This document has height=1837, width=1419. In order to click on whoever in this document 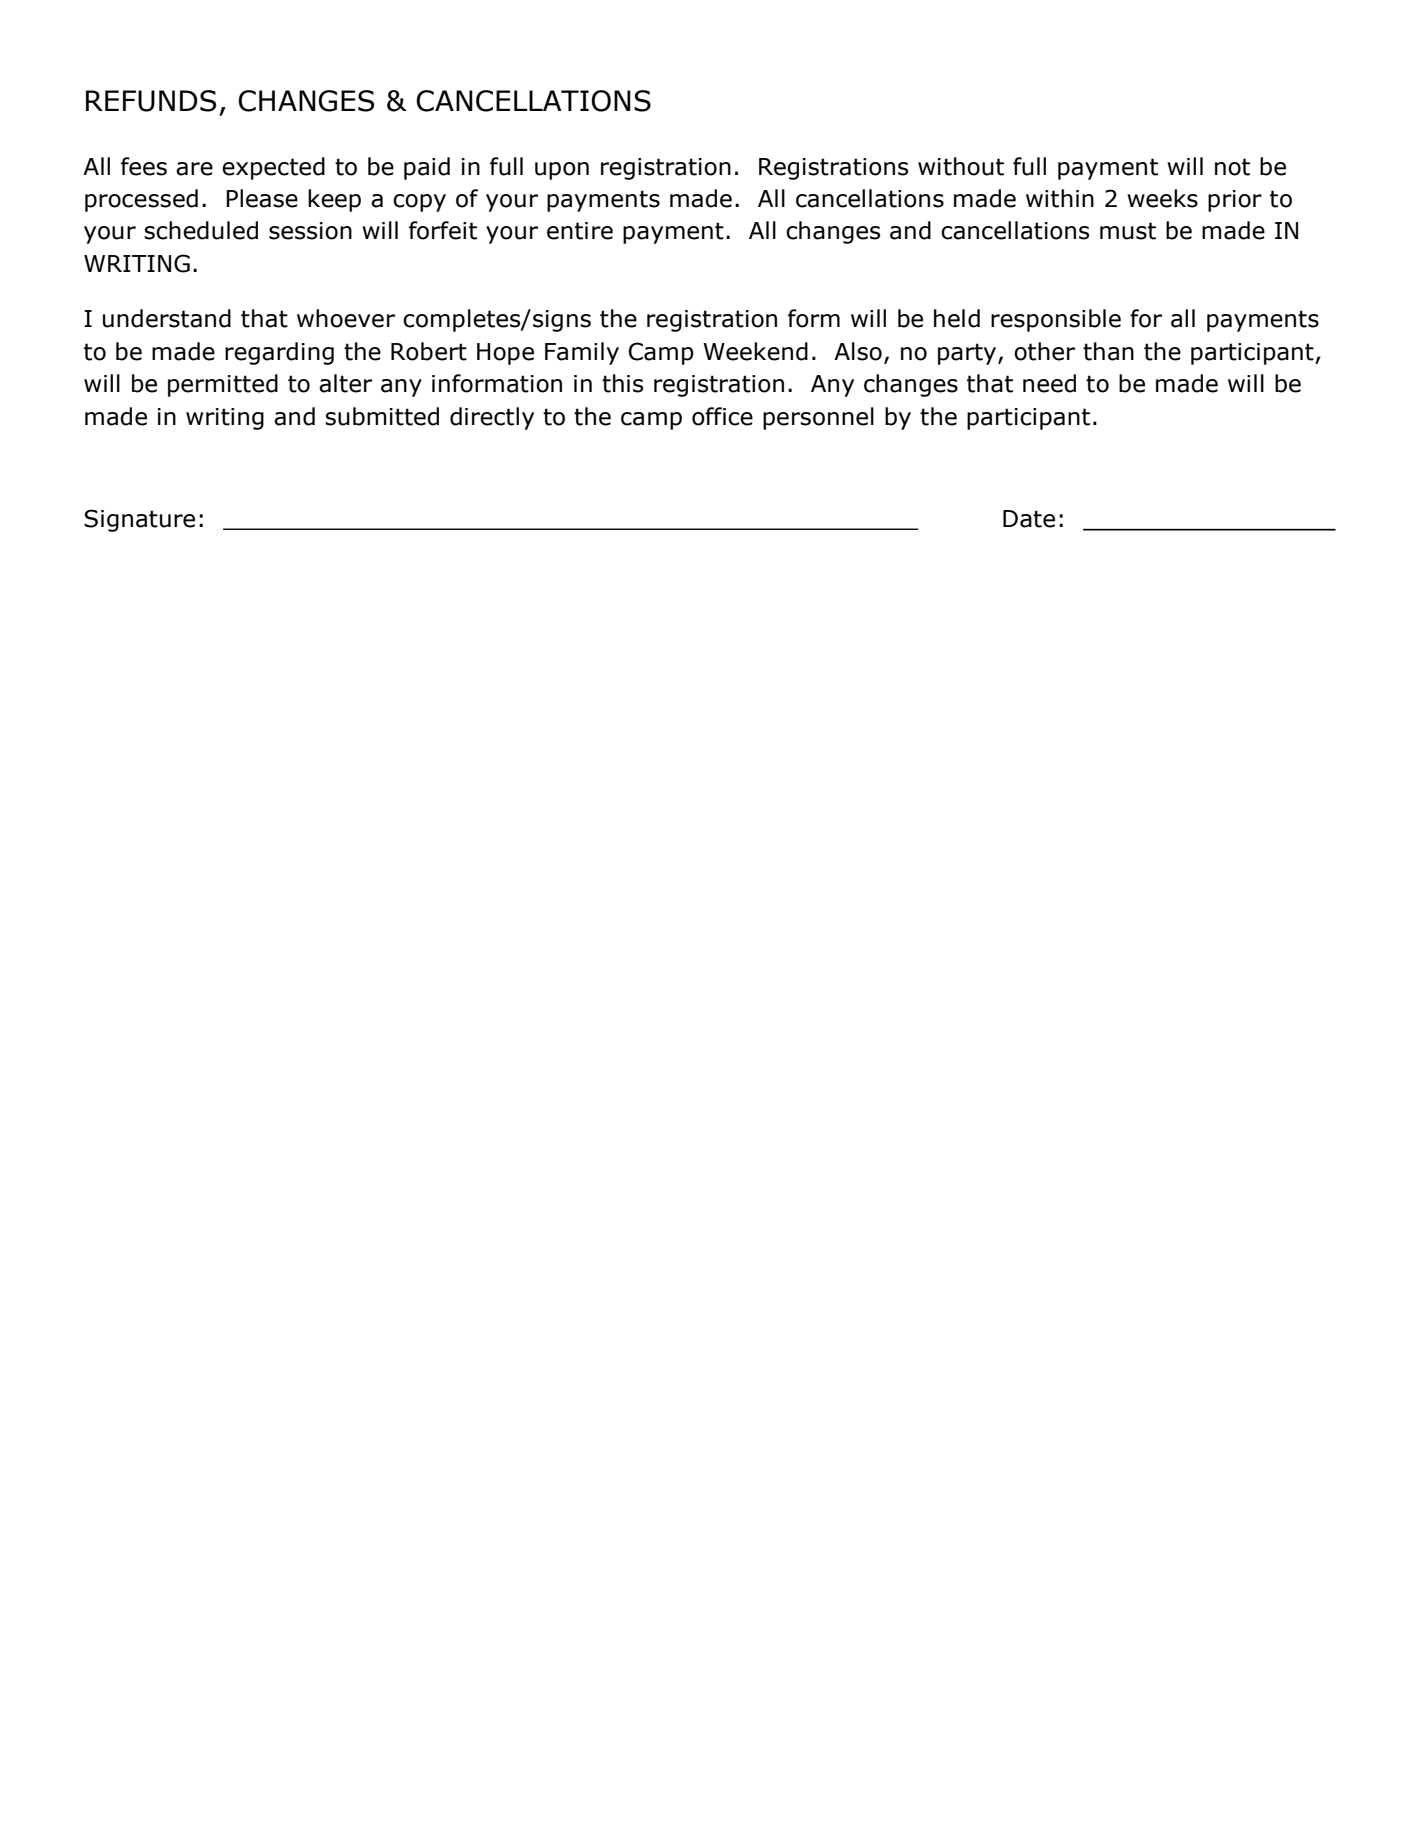, I will do `click(346, 318)`.
